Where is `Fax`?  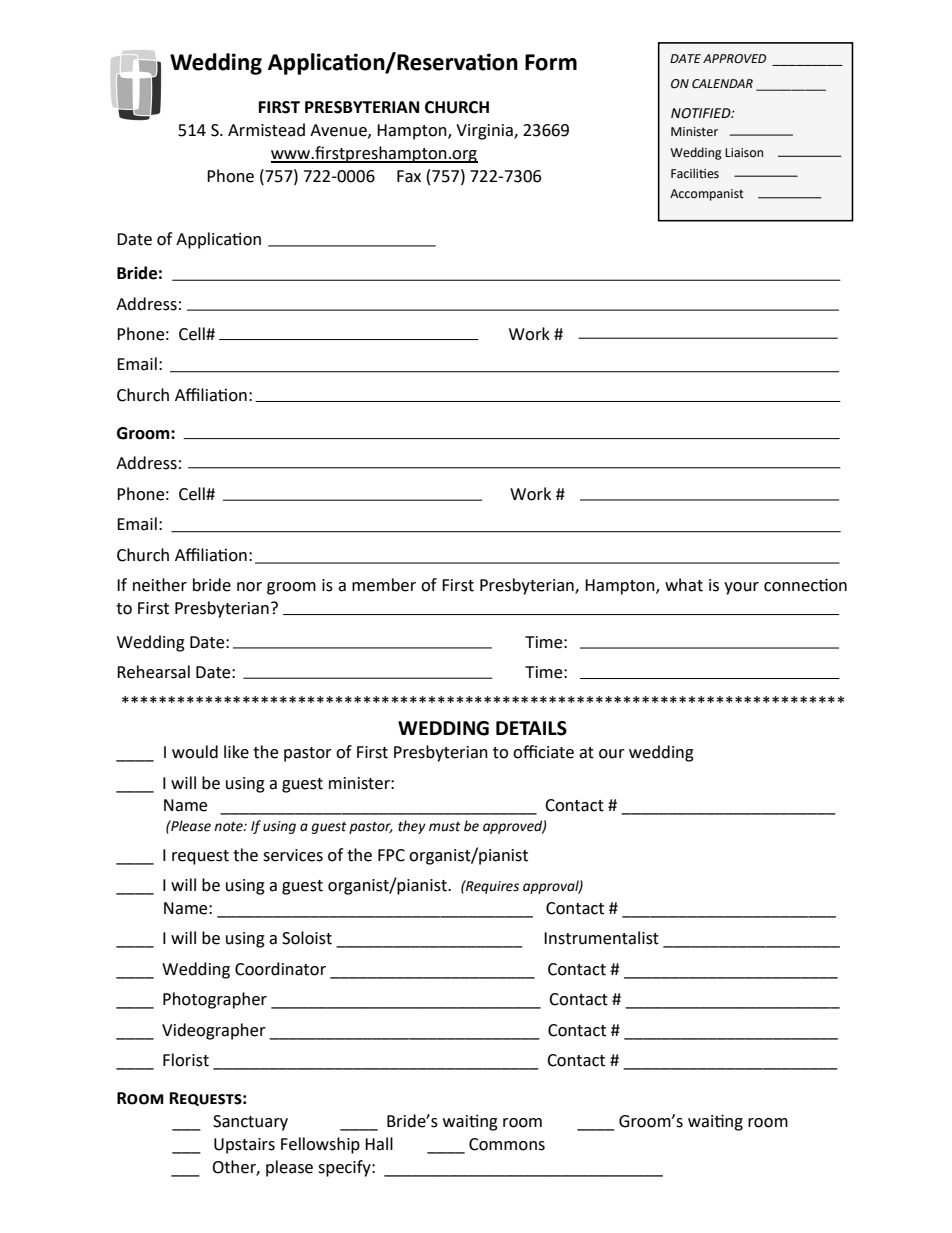 Fax is located at coordinates (409, 176).
